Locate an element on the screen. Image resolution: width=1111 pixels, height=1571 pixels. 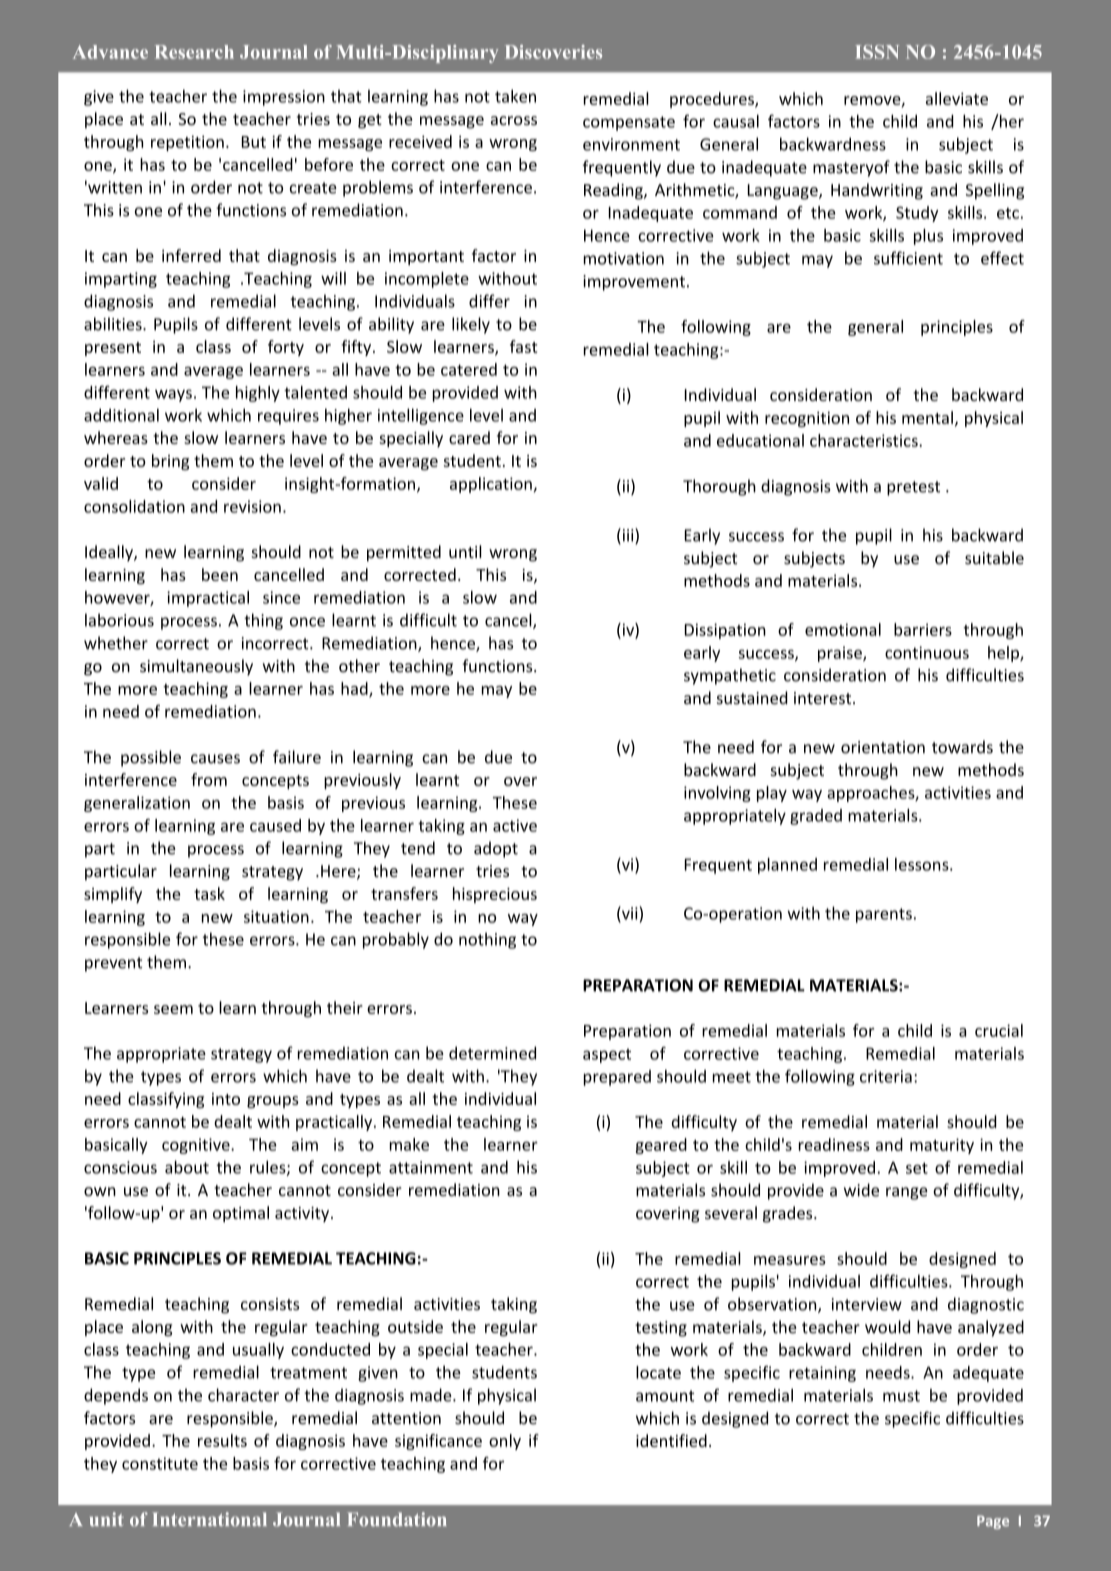
Research is located at coordinates (194, 52).
